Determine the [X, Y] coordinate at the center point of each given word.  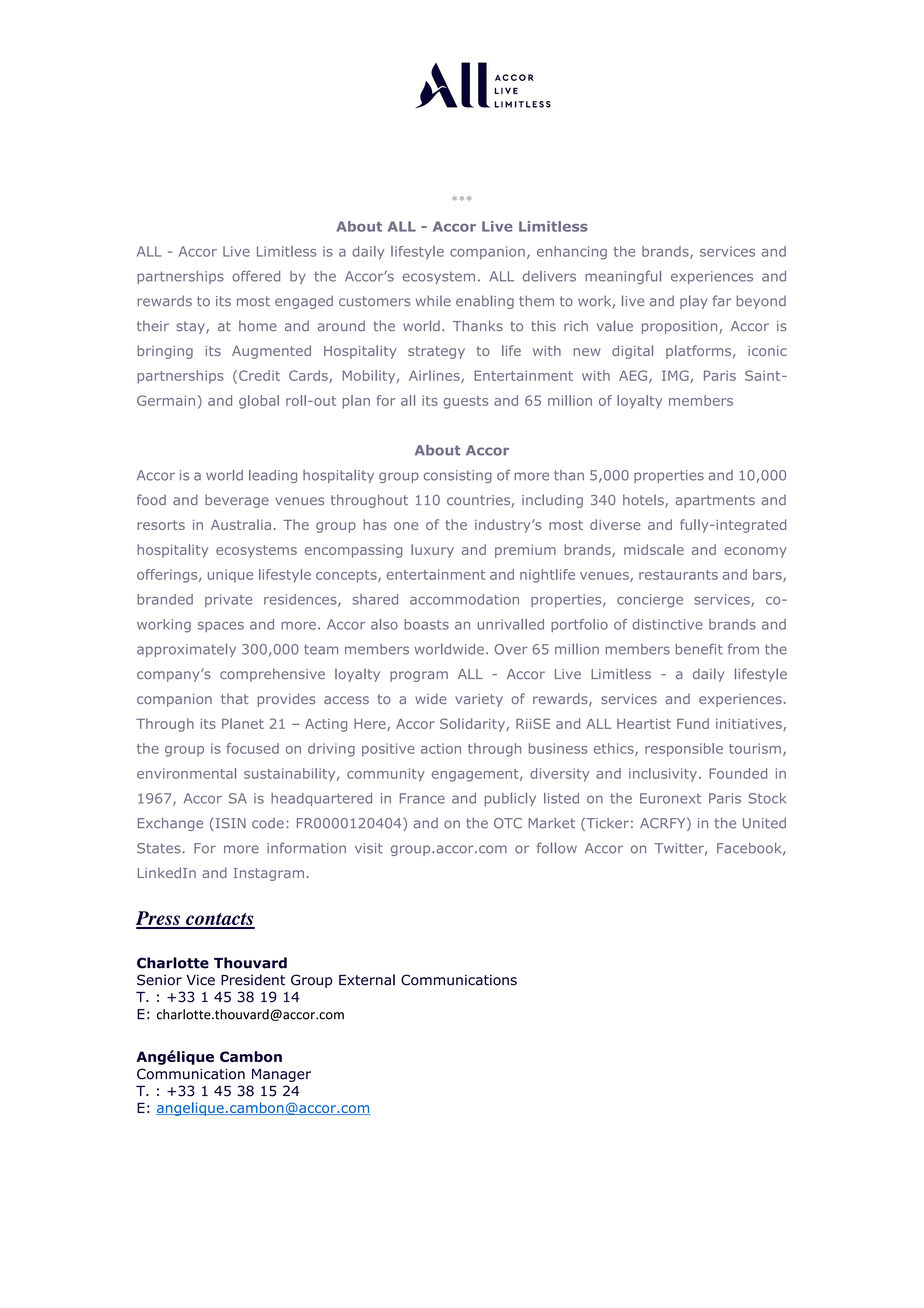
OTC [508, 823]
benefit [699, 649]
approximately [186, 650]
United [764, 823]
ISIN [229, 824]
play [693, 302]
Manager [281, 1075]
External [367, 980]
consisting [458, 476]
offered [256, 276]
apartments [715, 501]
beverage [237, 501]
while [433, 301]
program [419, 676]
